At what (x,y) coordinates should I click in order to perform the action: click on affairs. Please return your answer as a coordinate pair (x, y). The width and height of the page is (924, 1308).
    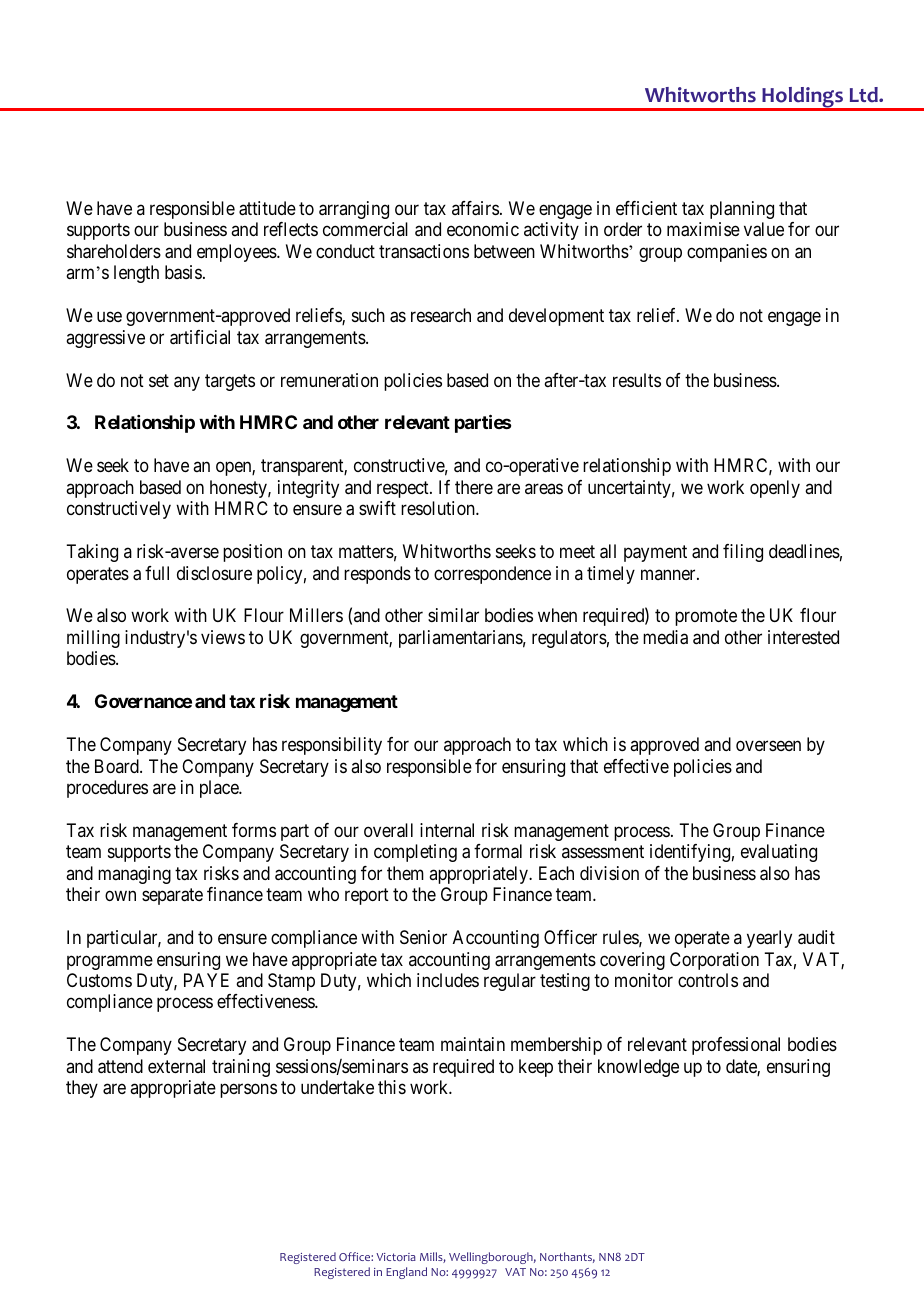
    Looking at the image, I should click on (475, 208).
